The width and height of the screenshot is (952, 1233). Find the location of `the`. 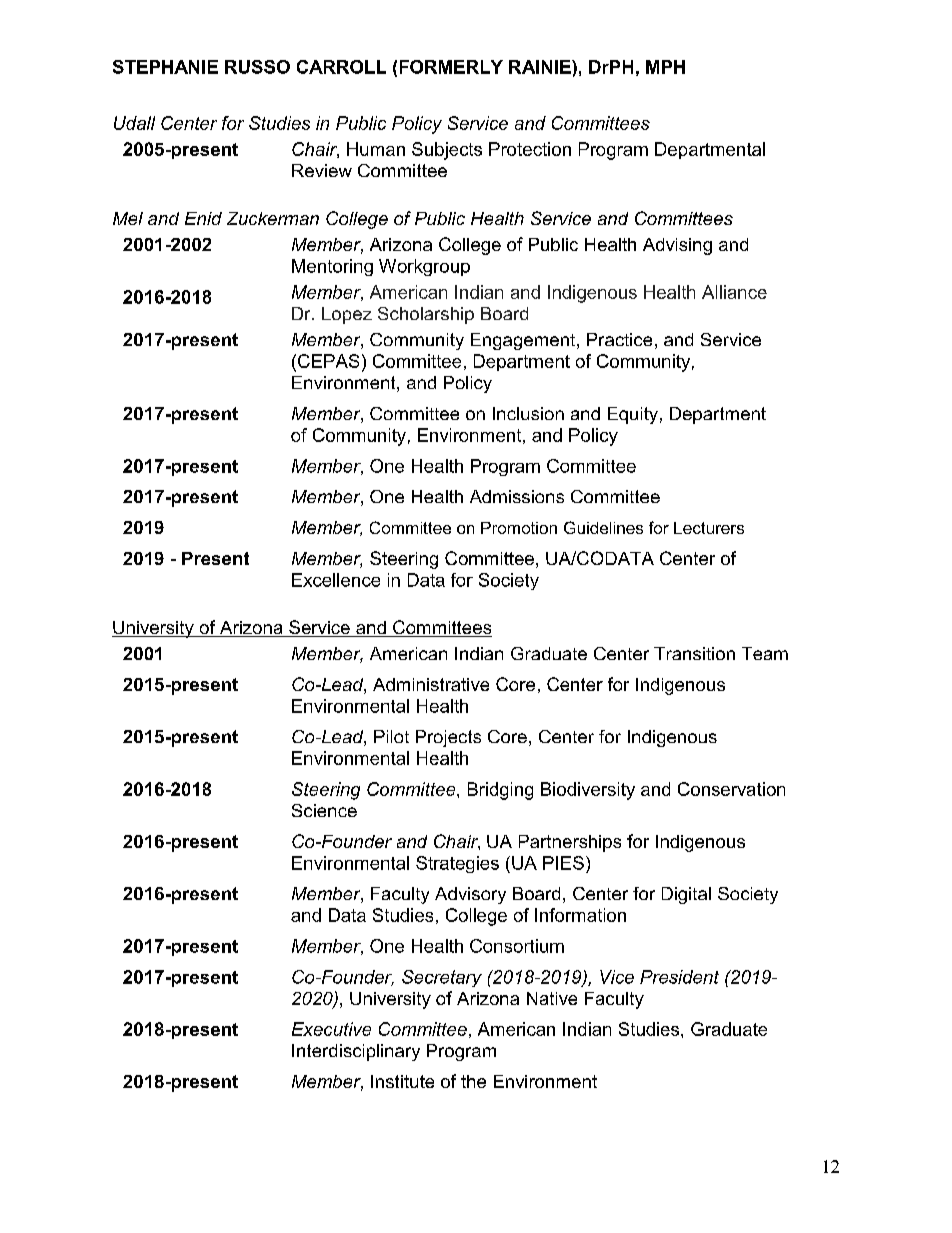

the is located at coordinates (473, 1081).
